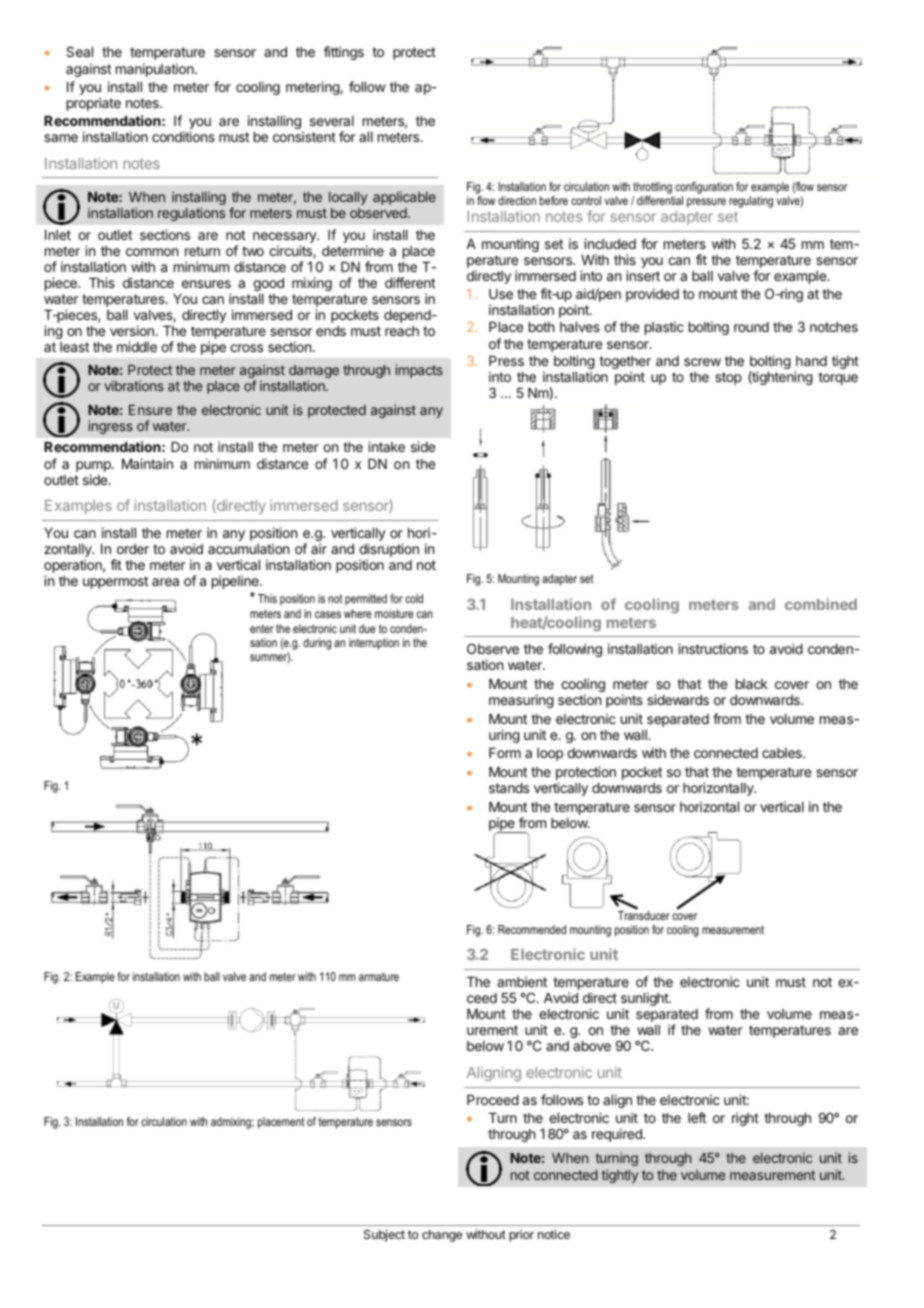  I want to click on Maintain, so click(147, 463).
